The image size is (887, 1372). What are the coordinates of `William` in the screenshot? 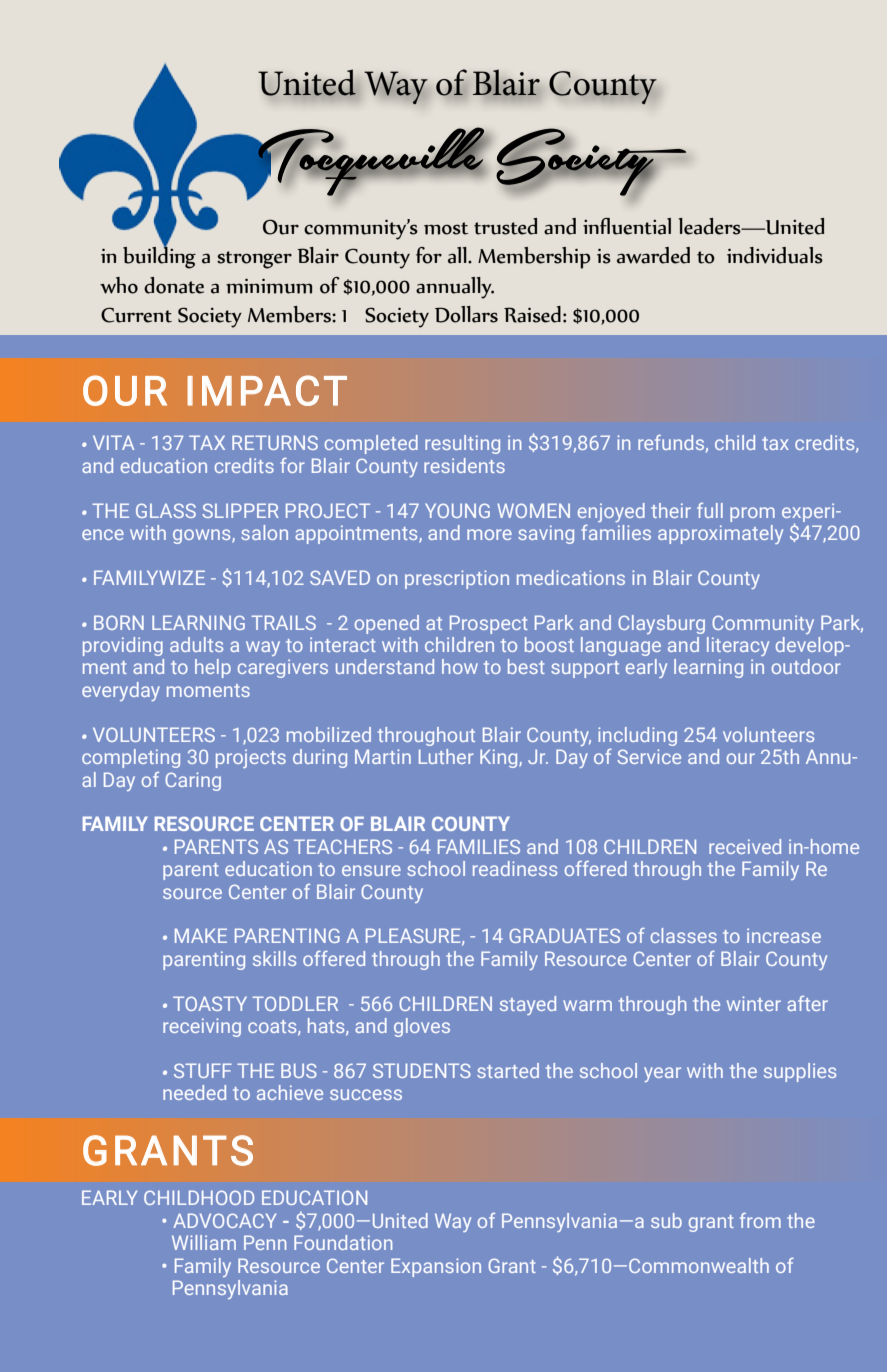 It's located at (204, 1242).
